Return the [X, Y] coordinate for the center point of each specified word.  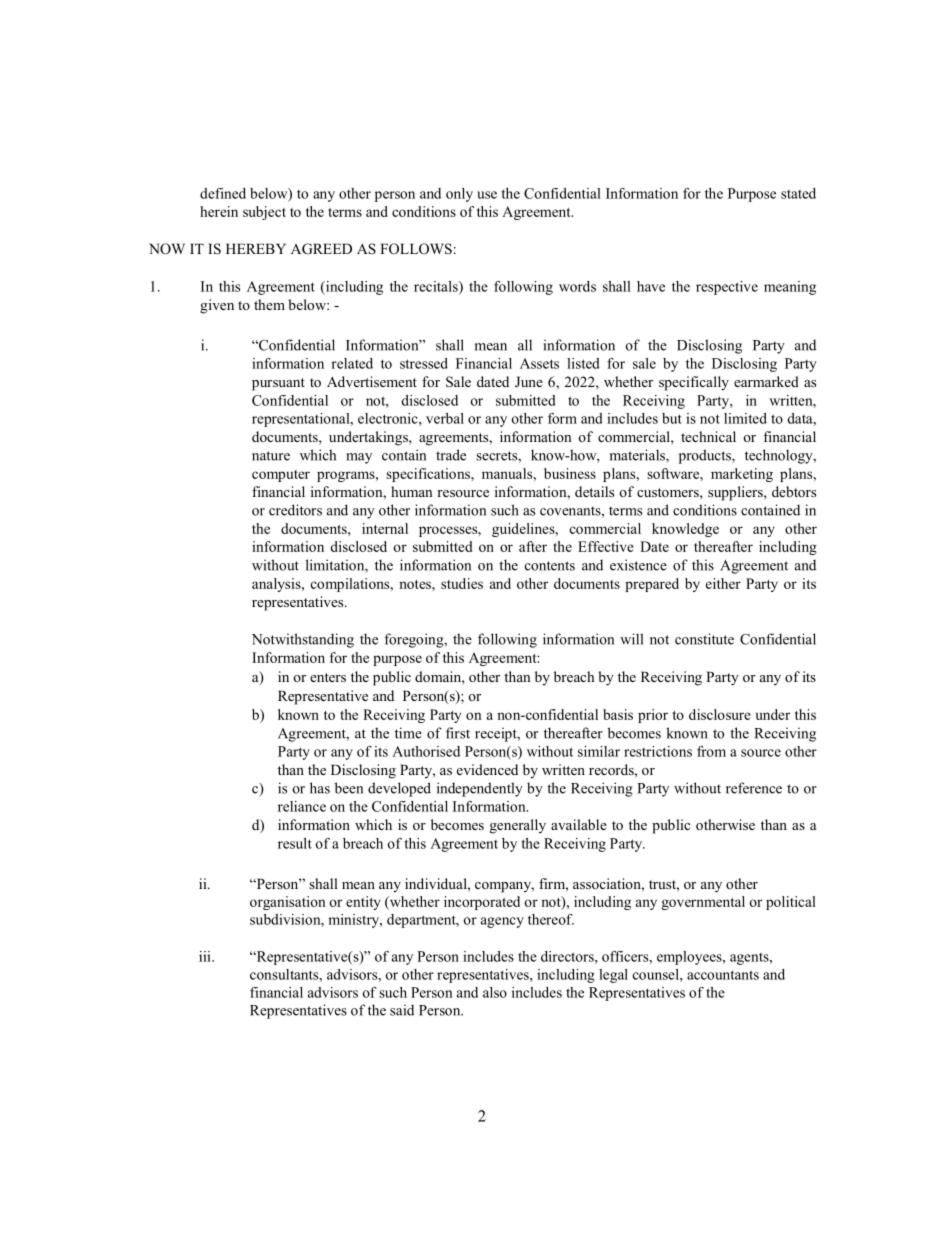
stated [798, 193]
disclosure [720, 714]
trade [451, 455]
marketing [742, 475]
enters [328, 677]
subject [264, 213]
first [458, 733]
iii [206, 956]
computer [281, 476]
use [487, 195]
